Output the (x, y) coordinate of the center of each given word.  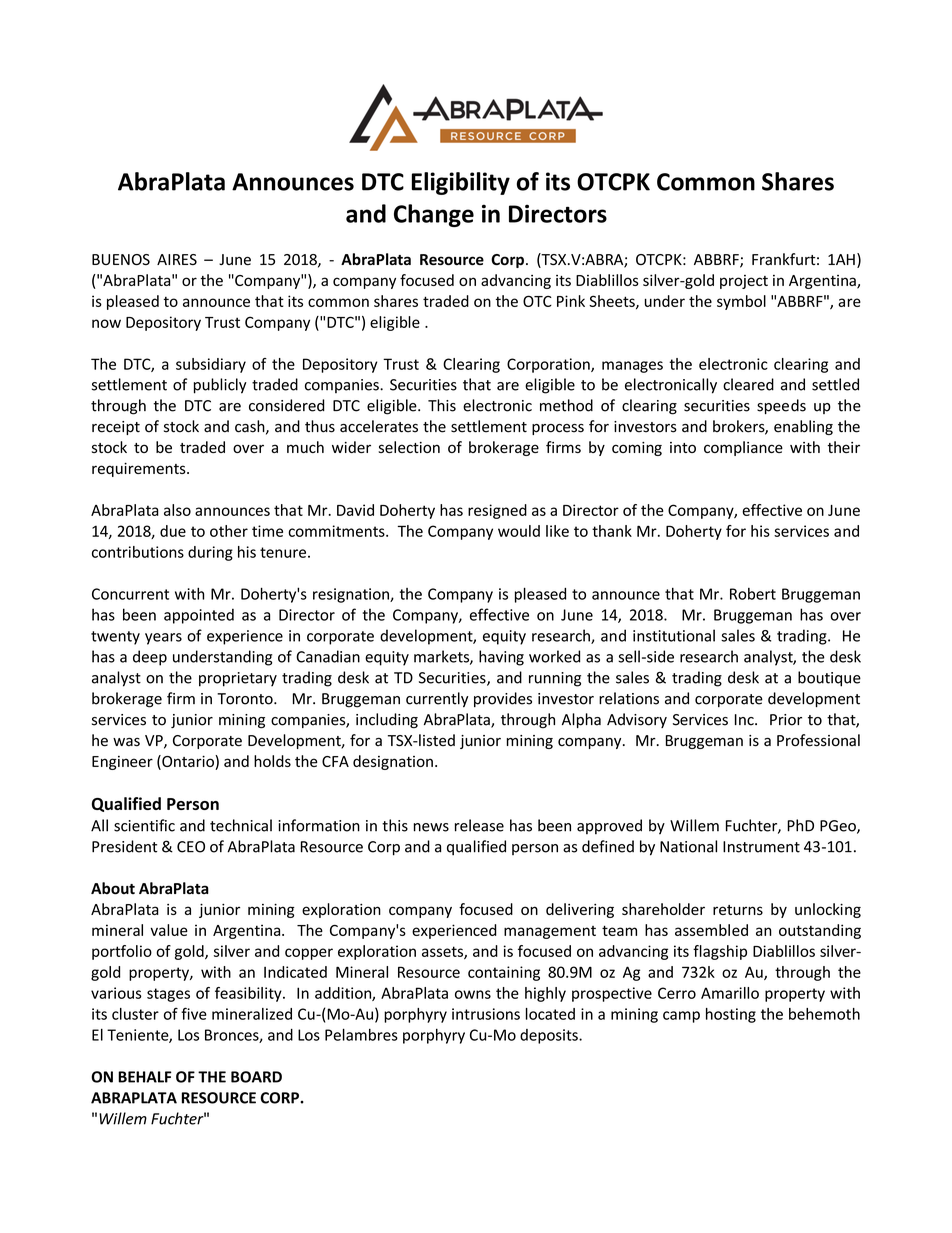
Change (434, 215)
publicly (220, 386)
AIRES (177, 259)
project (744, 282)
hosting (731, 1015)
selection (409, 447)
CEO (191, 847)
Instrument (761, 847)
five (194, 1013)
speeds (781, 406)
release (479, 825)
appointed (199, 616)
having (501, 658)
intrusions (486, 1014)
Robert (753, 594)
